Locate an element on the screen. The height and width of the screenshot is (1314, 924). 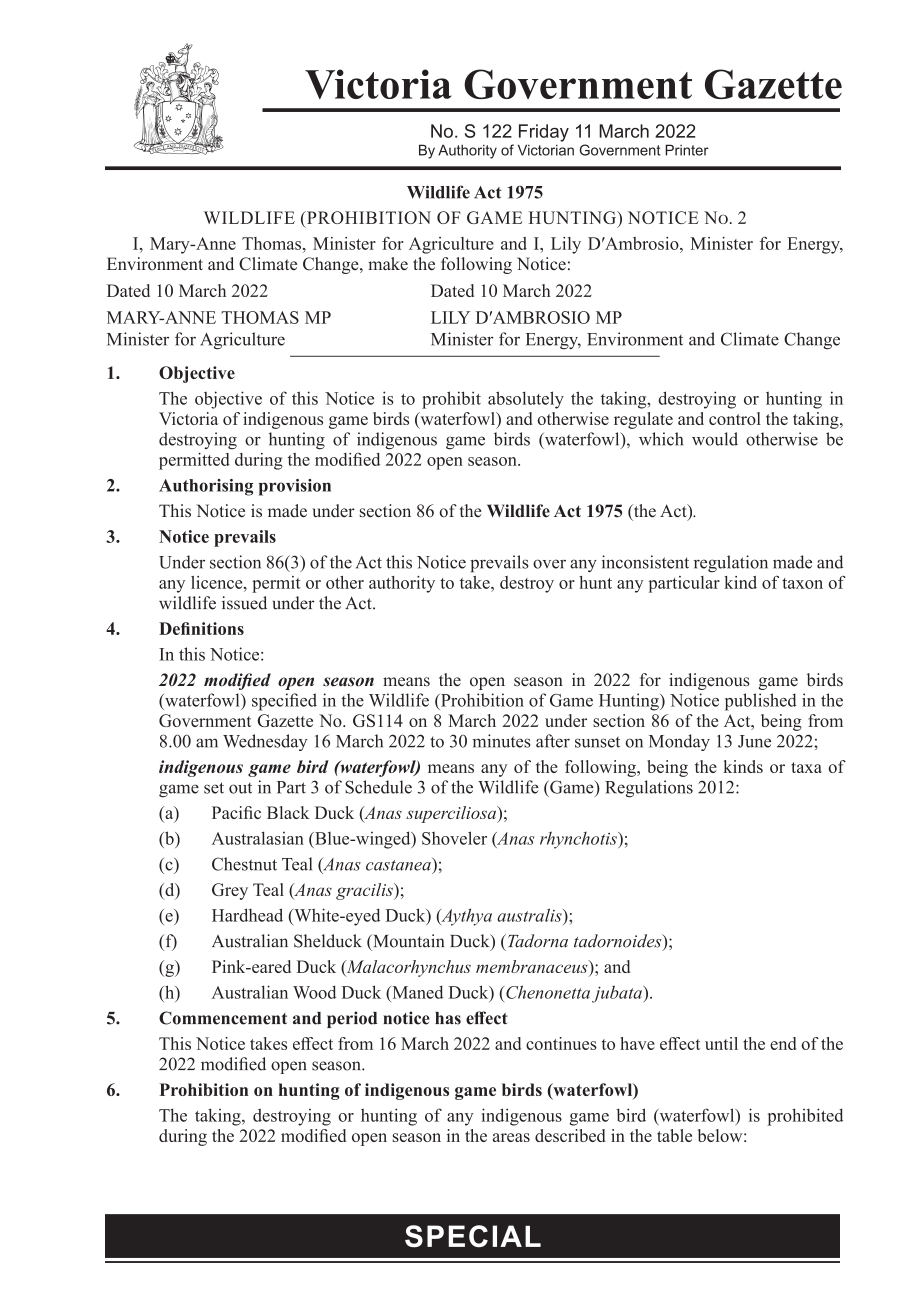
provision is located at coordinates (295, 487).
